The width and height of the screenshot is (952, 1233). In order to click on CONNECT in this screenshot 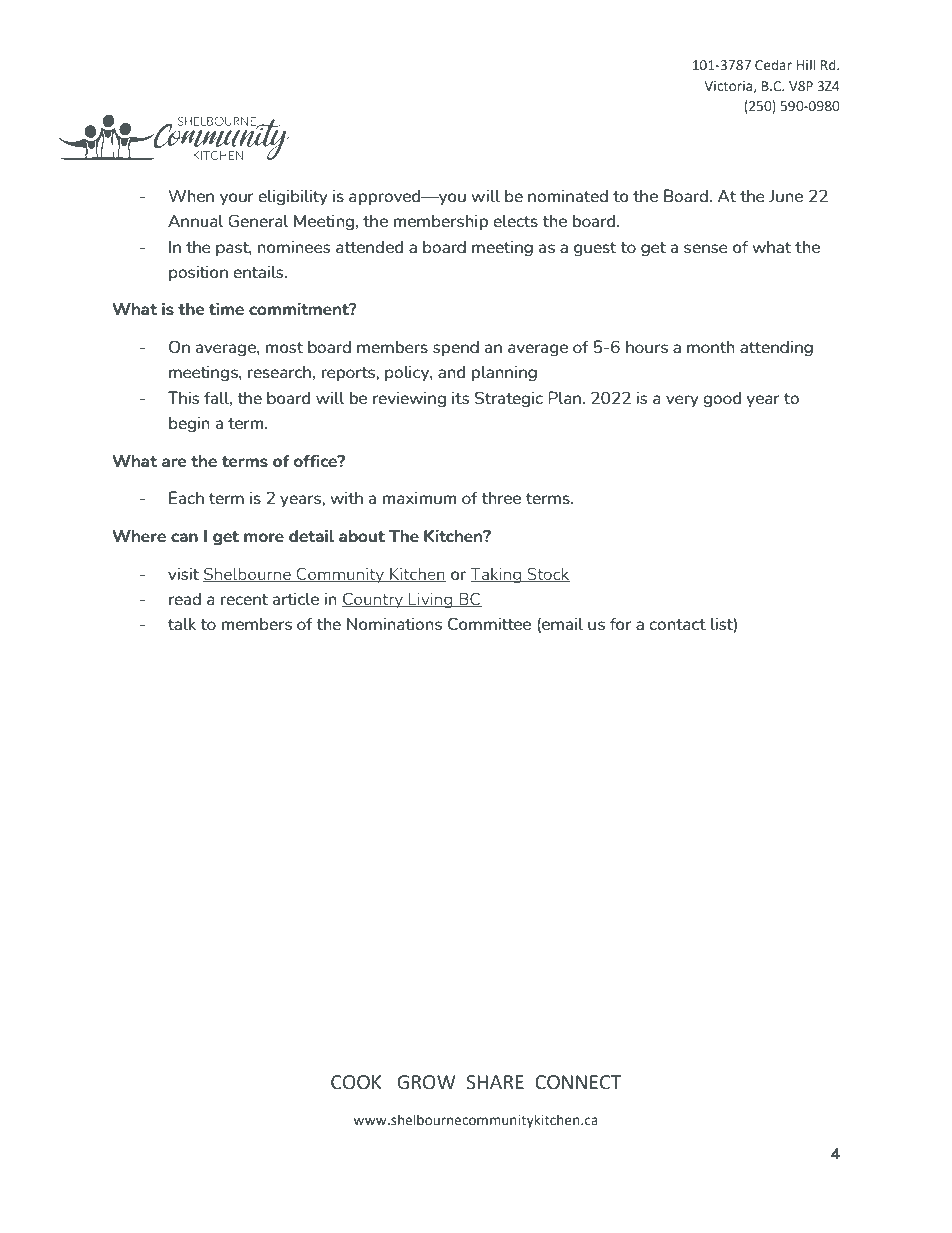, I will do `click(578, 1082)`.
